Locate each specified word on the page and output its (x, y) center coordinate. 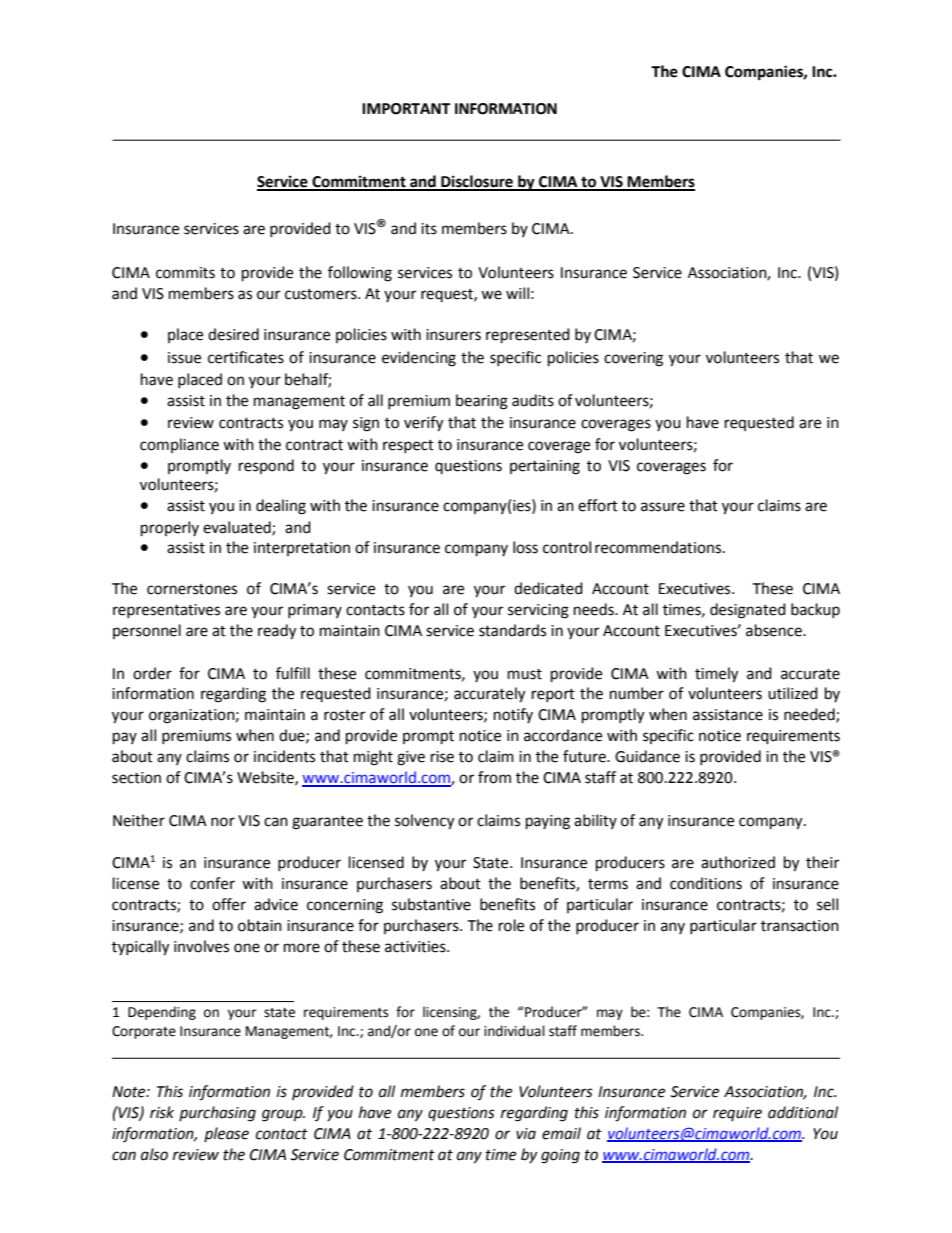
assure (663, 507)
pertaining (545, 467)
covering (633, 359)
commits (185, 273)
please (226, 1134)
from (494, 777)
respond (266, 466)
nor (223, 822)
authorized (738, 862)
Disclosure (477, 182)
